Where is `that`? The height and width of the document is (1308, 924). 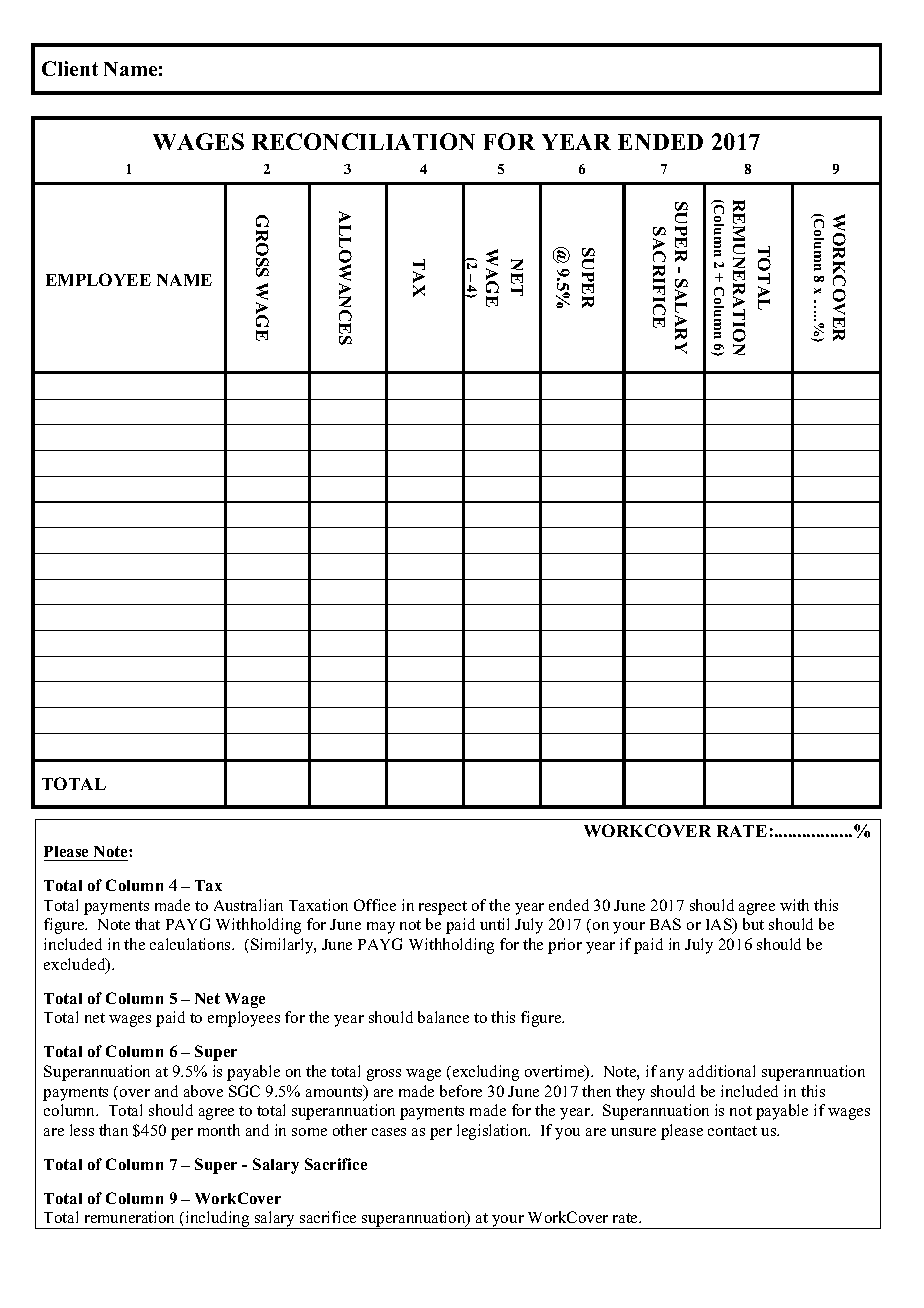 that is located at coordinates (147, 924).
